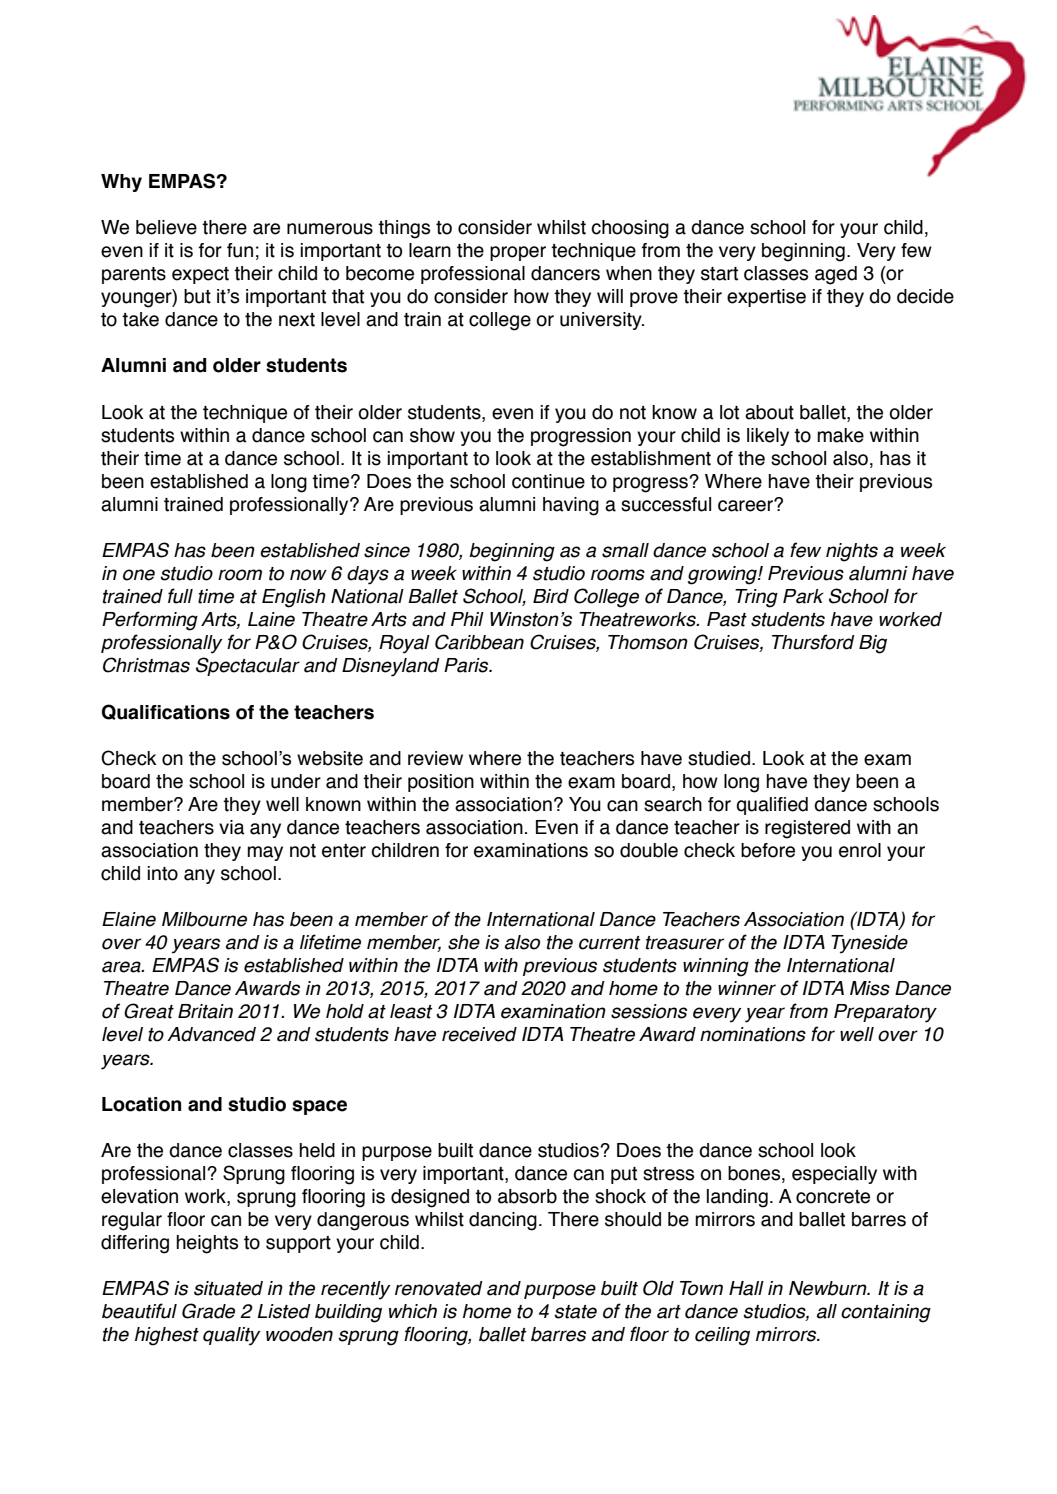  I want to click on Britain, so click(205, 1011).
